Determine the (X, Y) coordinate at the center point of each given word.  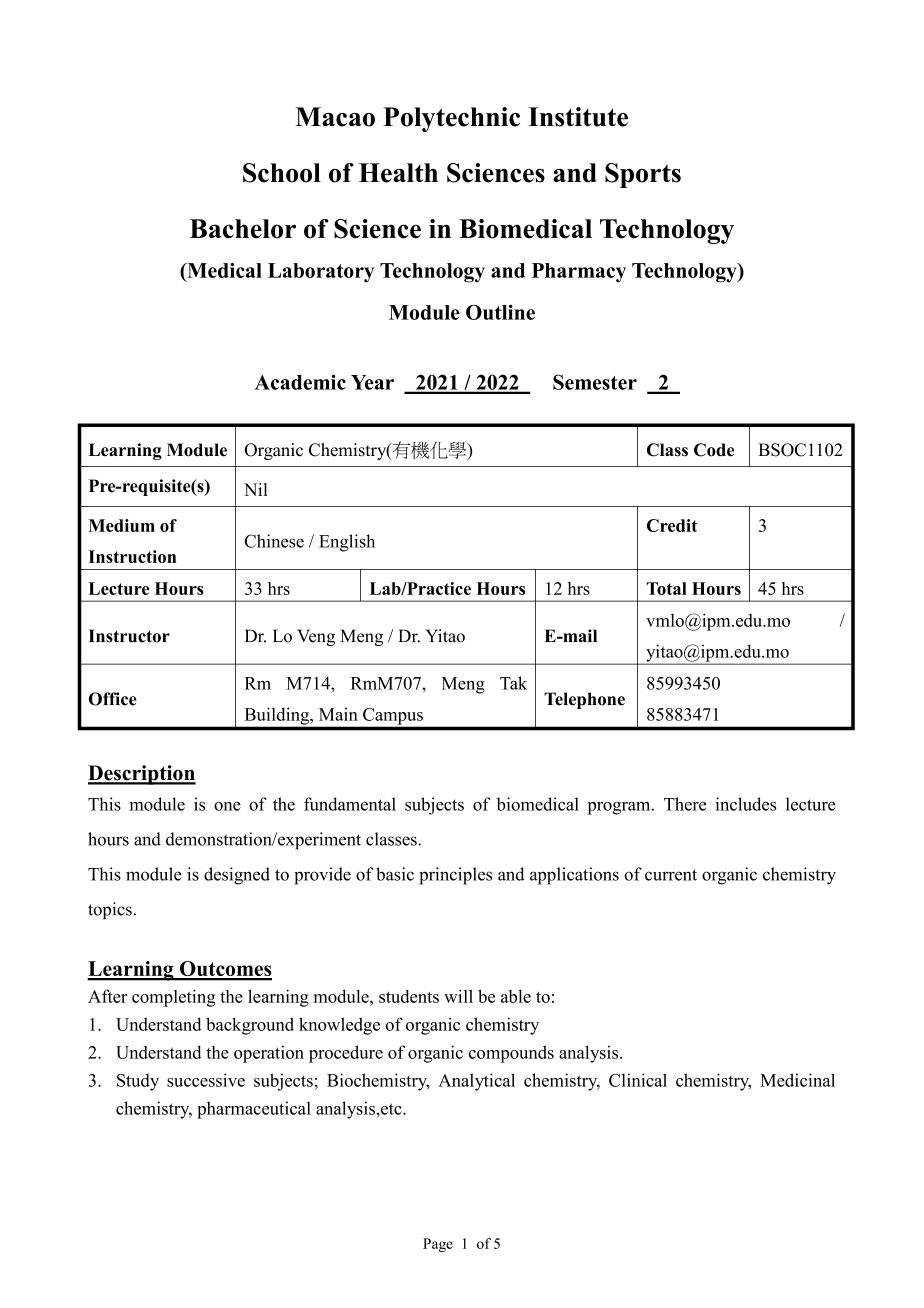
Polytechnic (451, 119)
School (282, 173)
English (347, 543)
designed (237, 876)
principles (455, 876)
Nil (256, 489)
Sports (643, 175)
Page (438, 1245)
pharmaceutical (254, 1110)
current (671, 875)
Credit (672, 525)
